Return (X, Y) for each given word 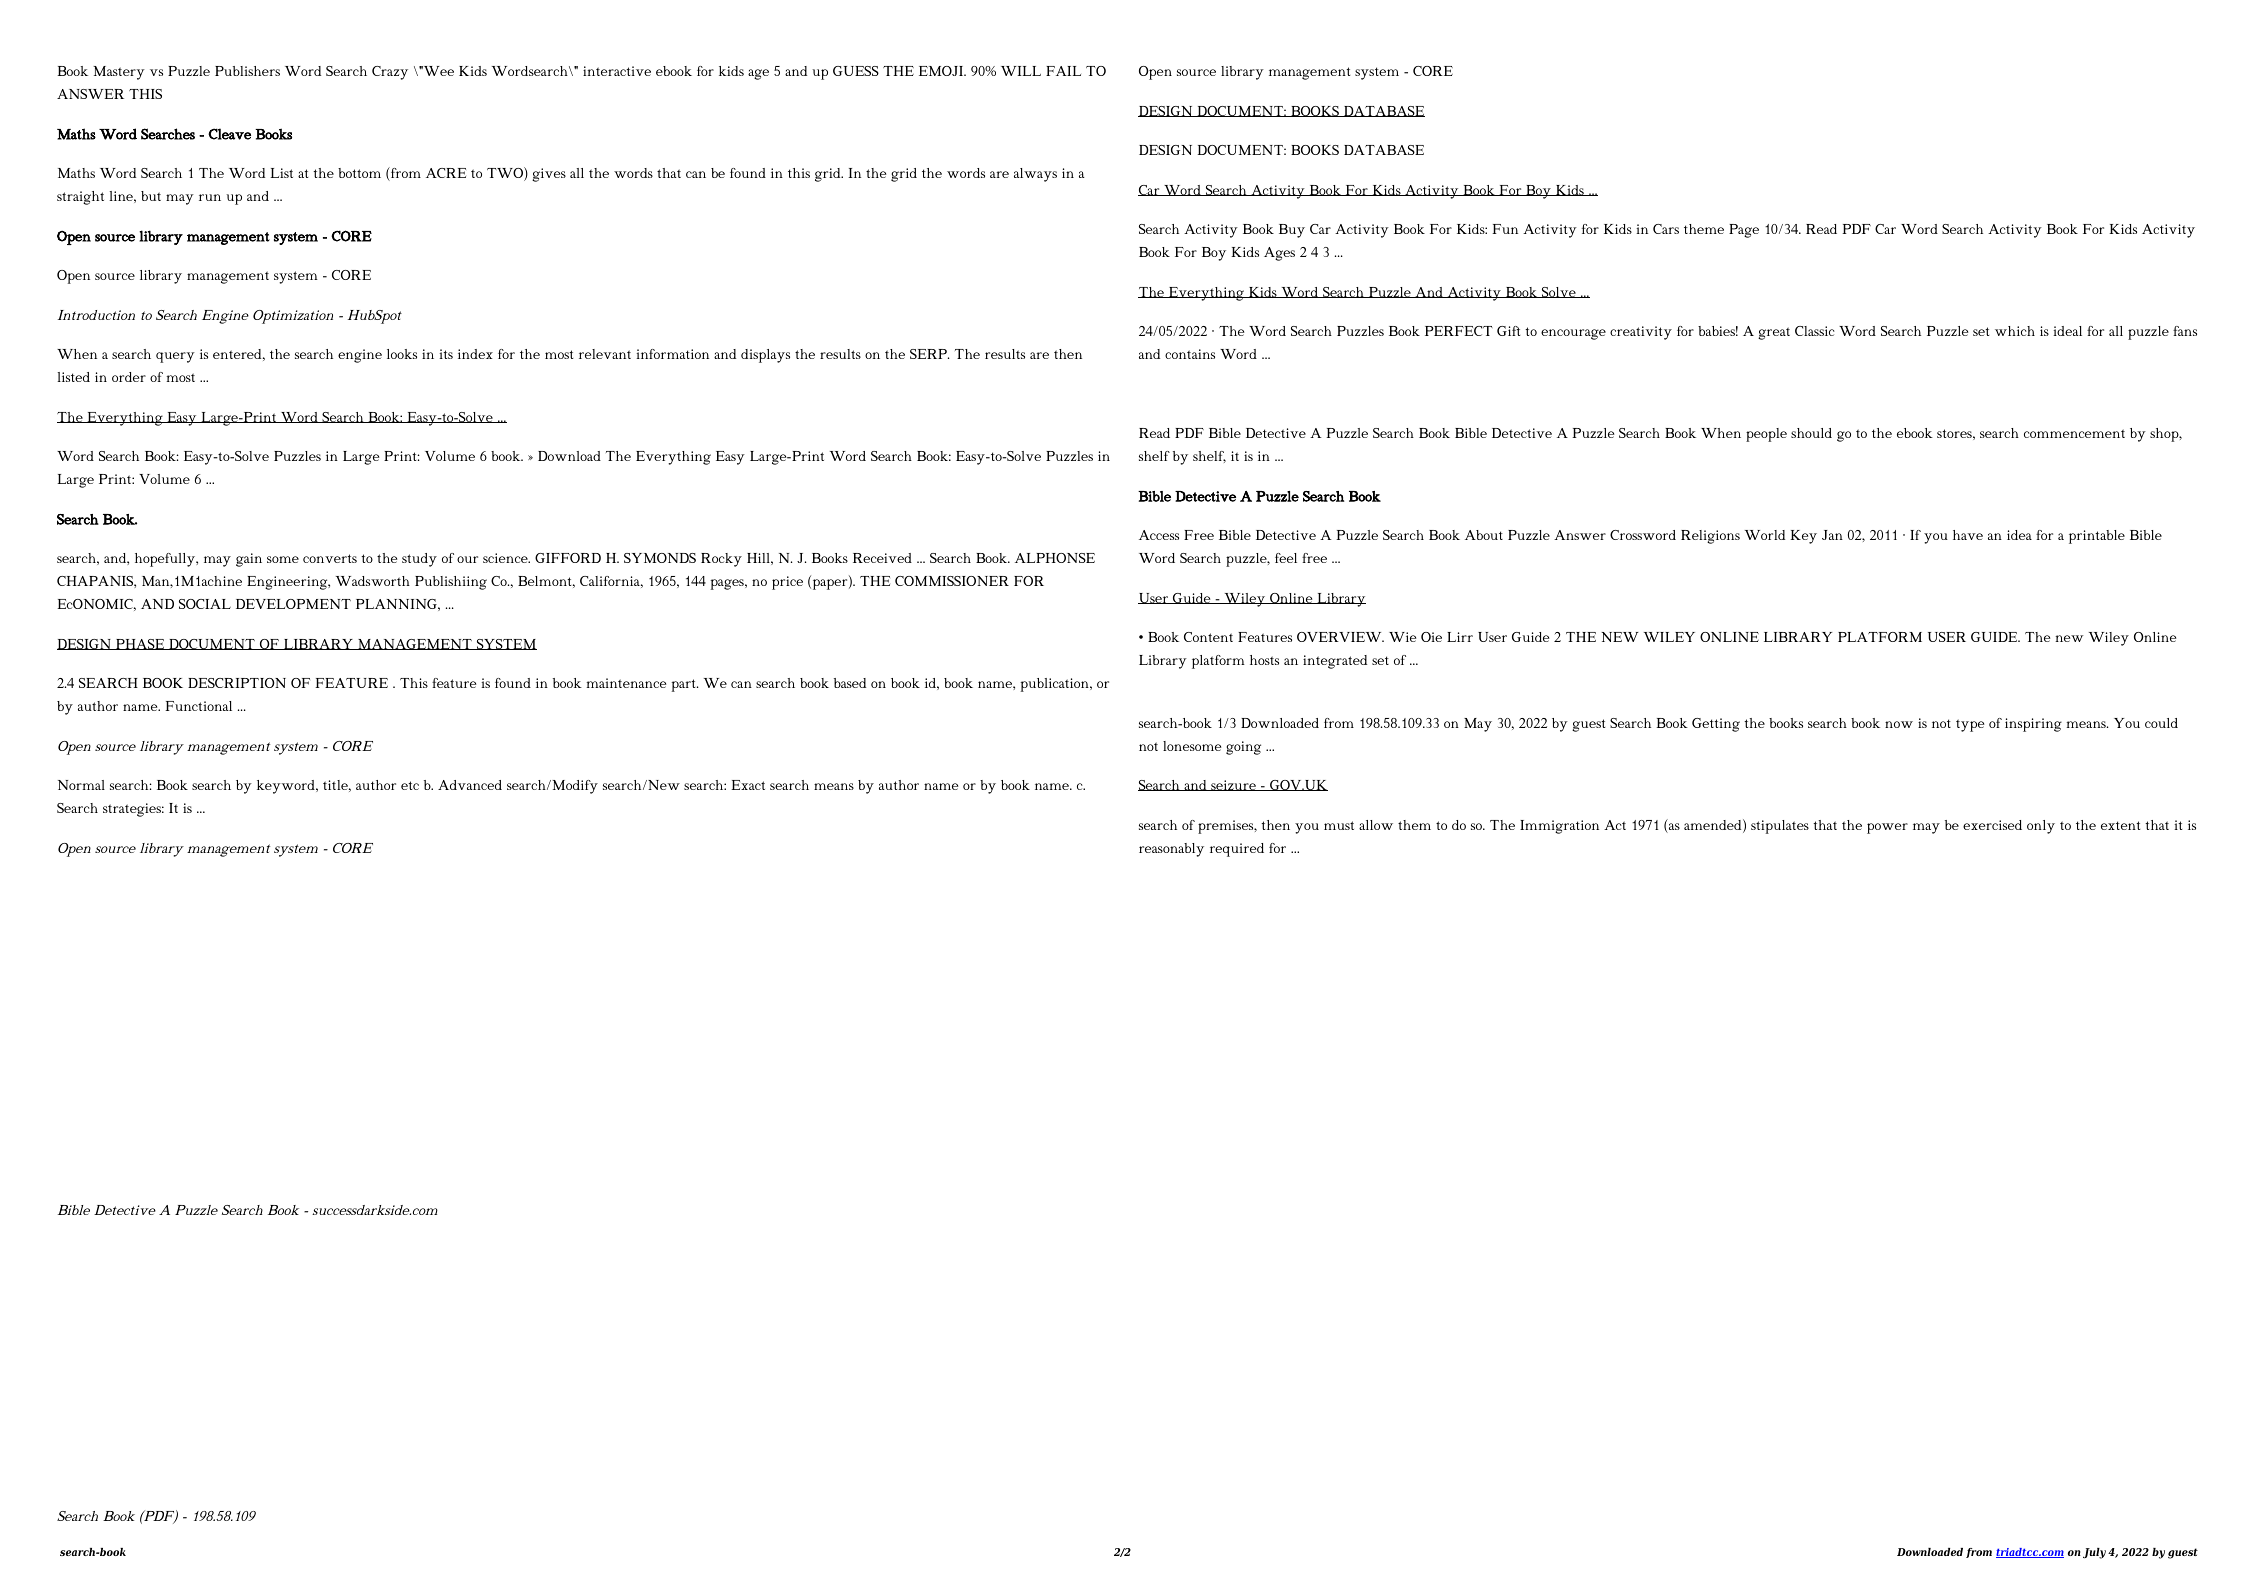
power (1887, 828)
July (2094, 1553)
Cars (1666, 229)
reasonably (1171, 850)
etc (410, 785)
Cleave (229, 134)
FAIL (1063, 71)
